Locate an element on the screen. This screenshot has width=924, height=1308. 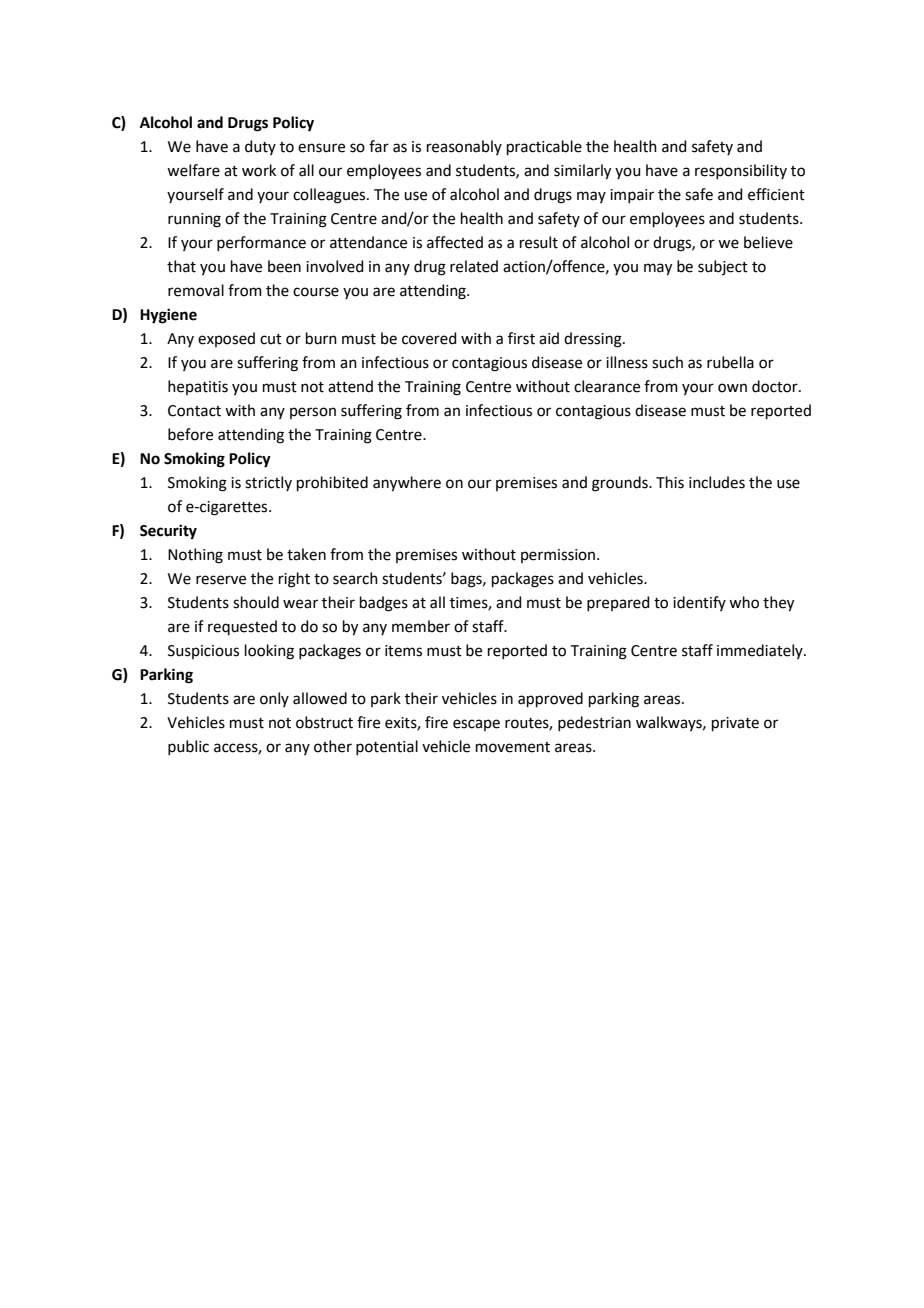
member is located at coordinates (421, 626).
